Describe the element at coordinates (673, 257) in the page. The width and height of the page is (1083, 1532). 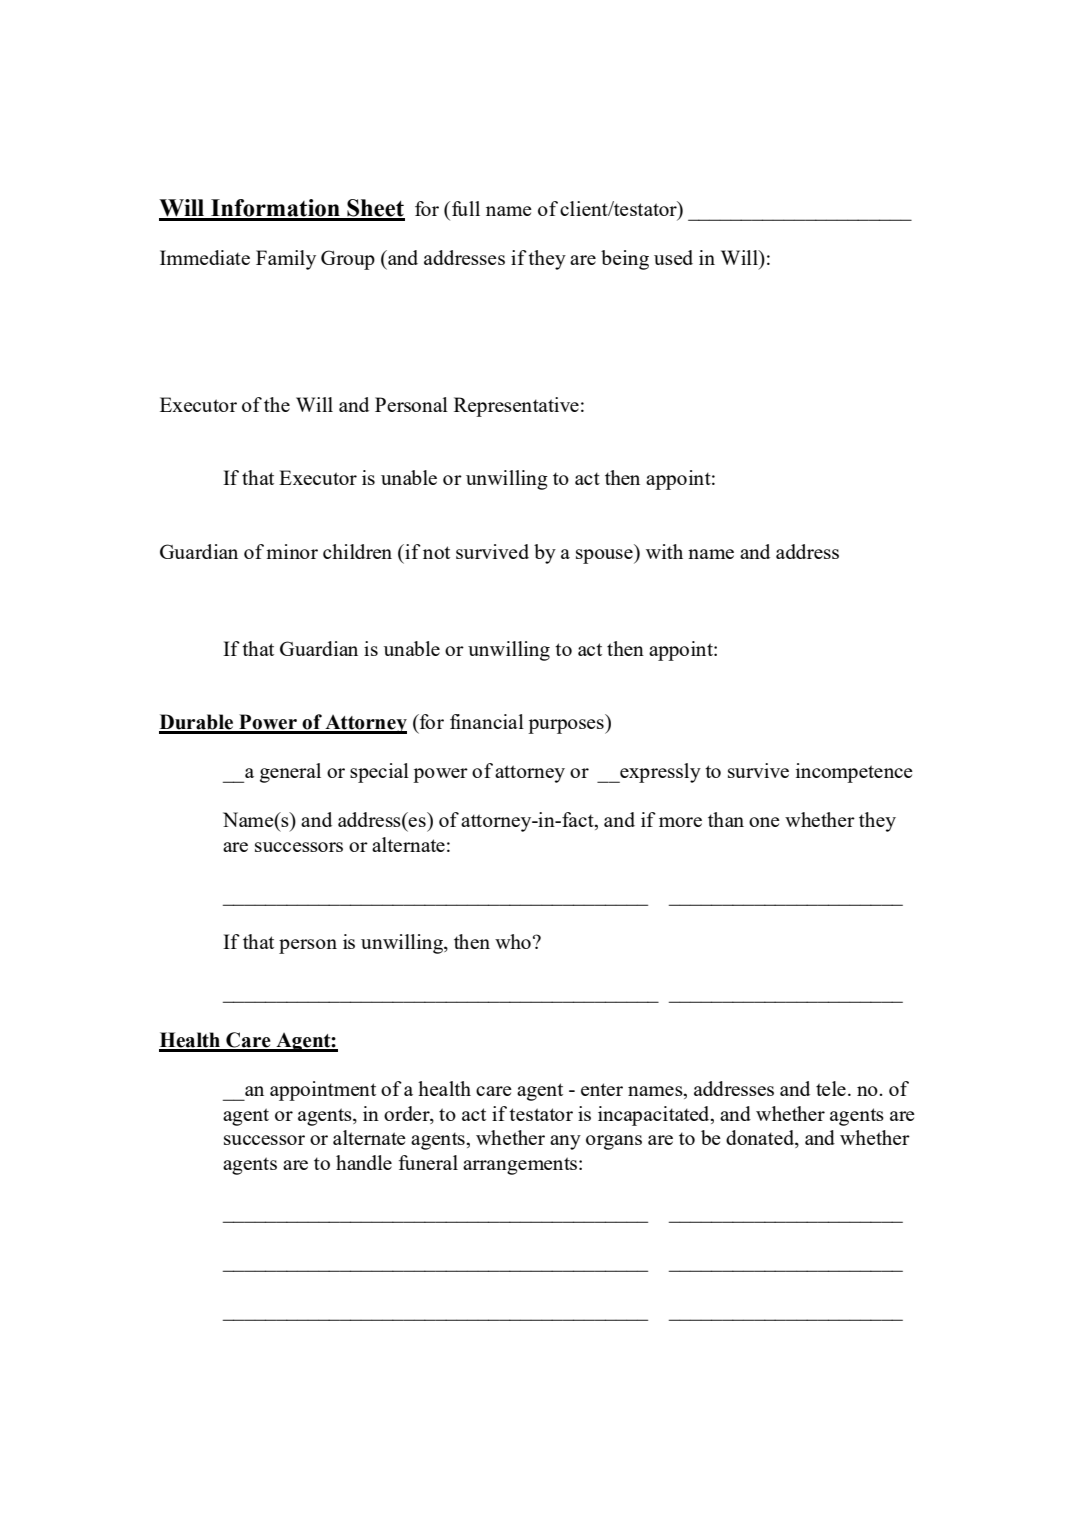
I see `used` at that location.
